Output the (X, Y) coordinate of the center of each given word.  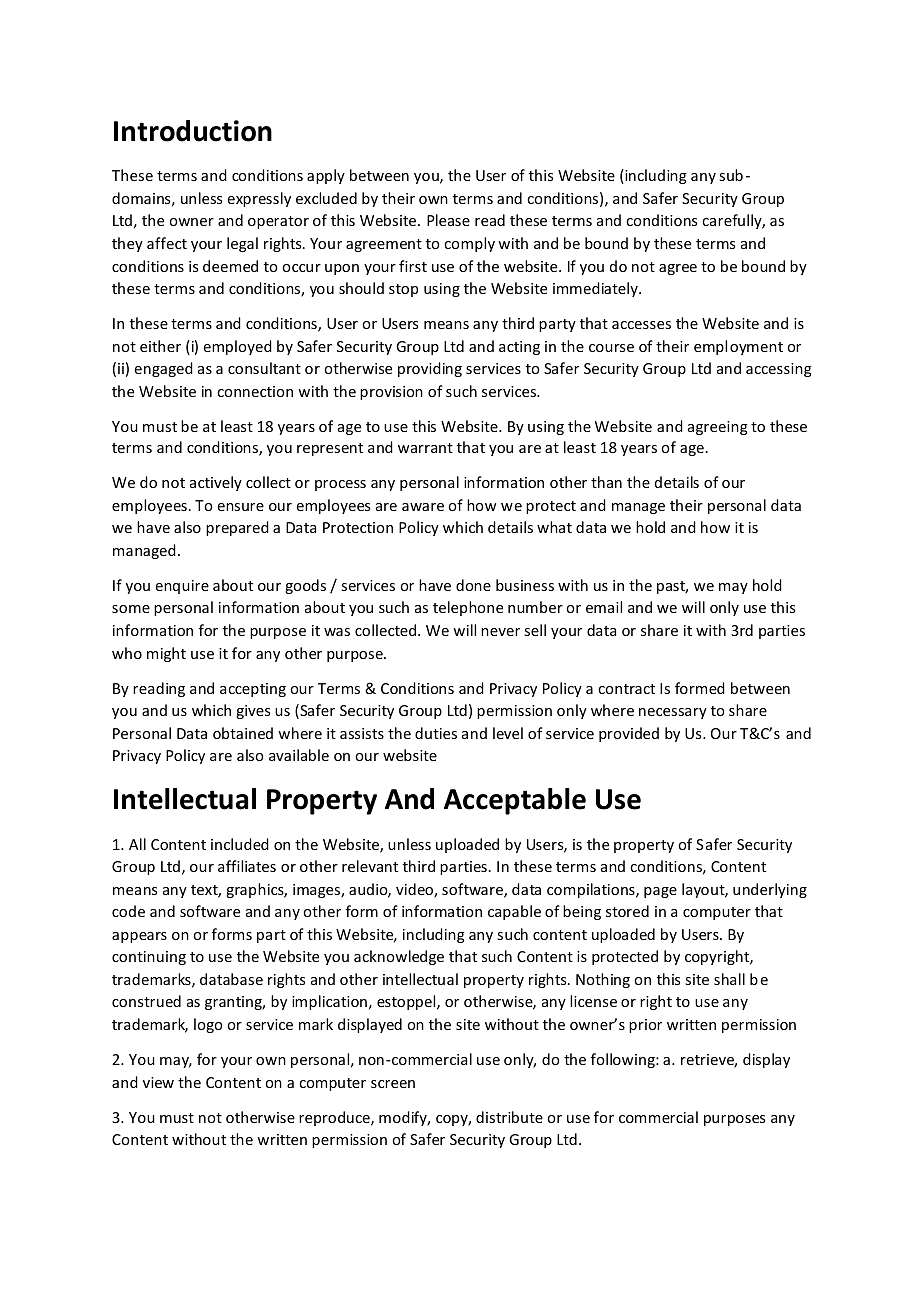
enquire (182, 587)
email (604, 607)
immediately (596, 289)
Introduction (193, 131)
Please (448, 220)
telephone (468, 608)
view (158, 1082)
